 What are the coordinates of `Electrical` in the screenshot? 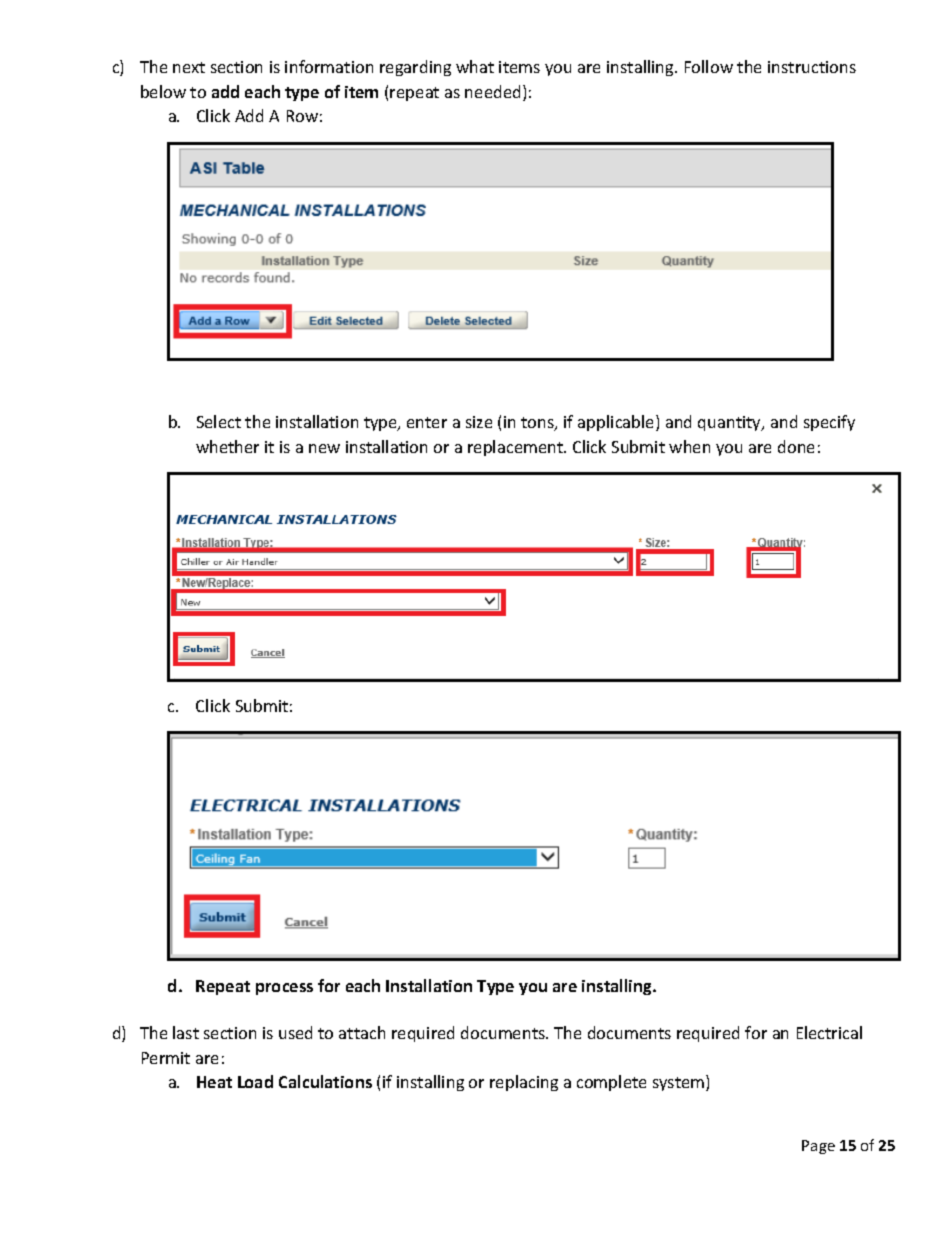 It's located at (829, 1032).
